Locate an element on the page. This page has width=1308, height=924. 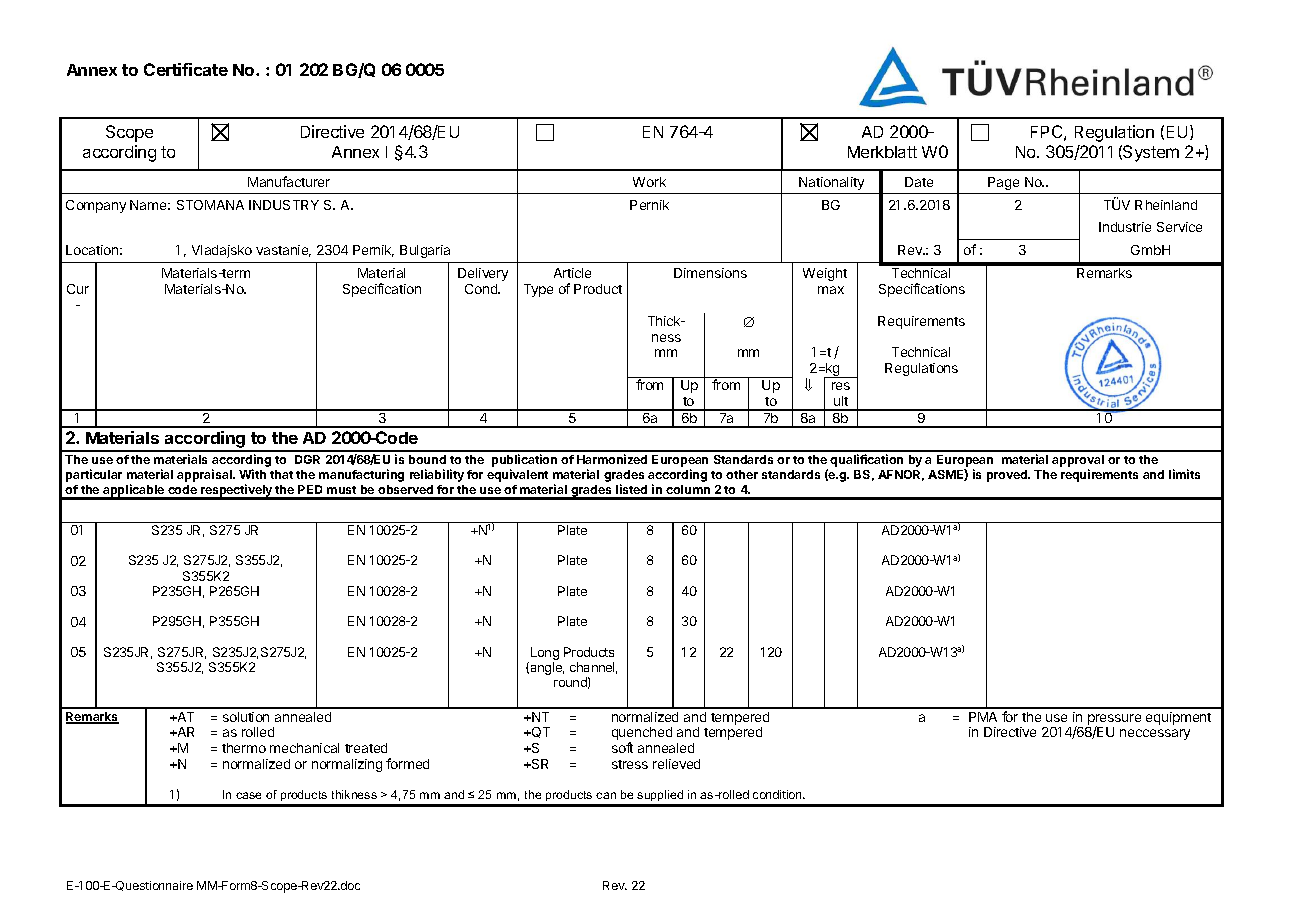
case is located at coordinates (248, 795).
